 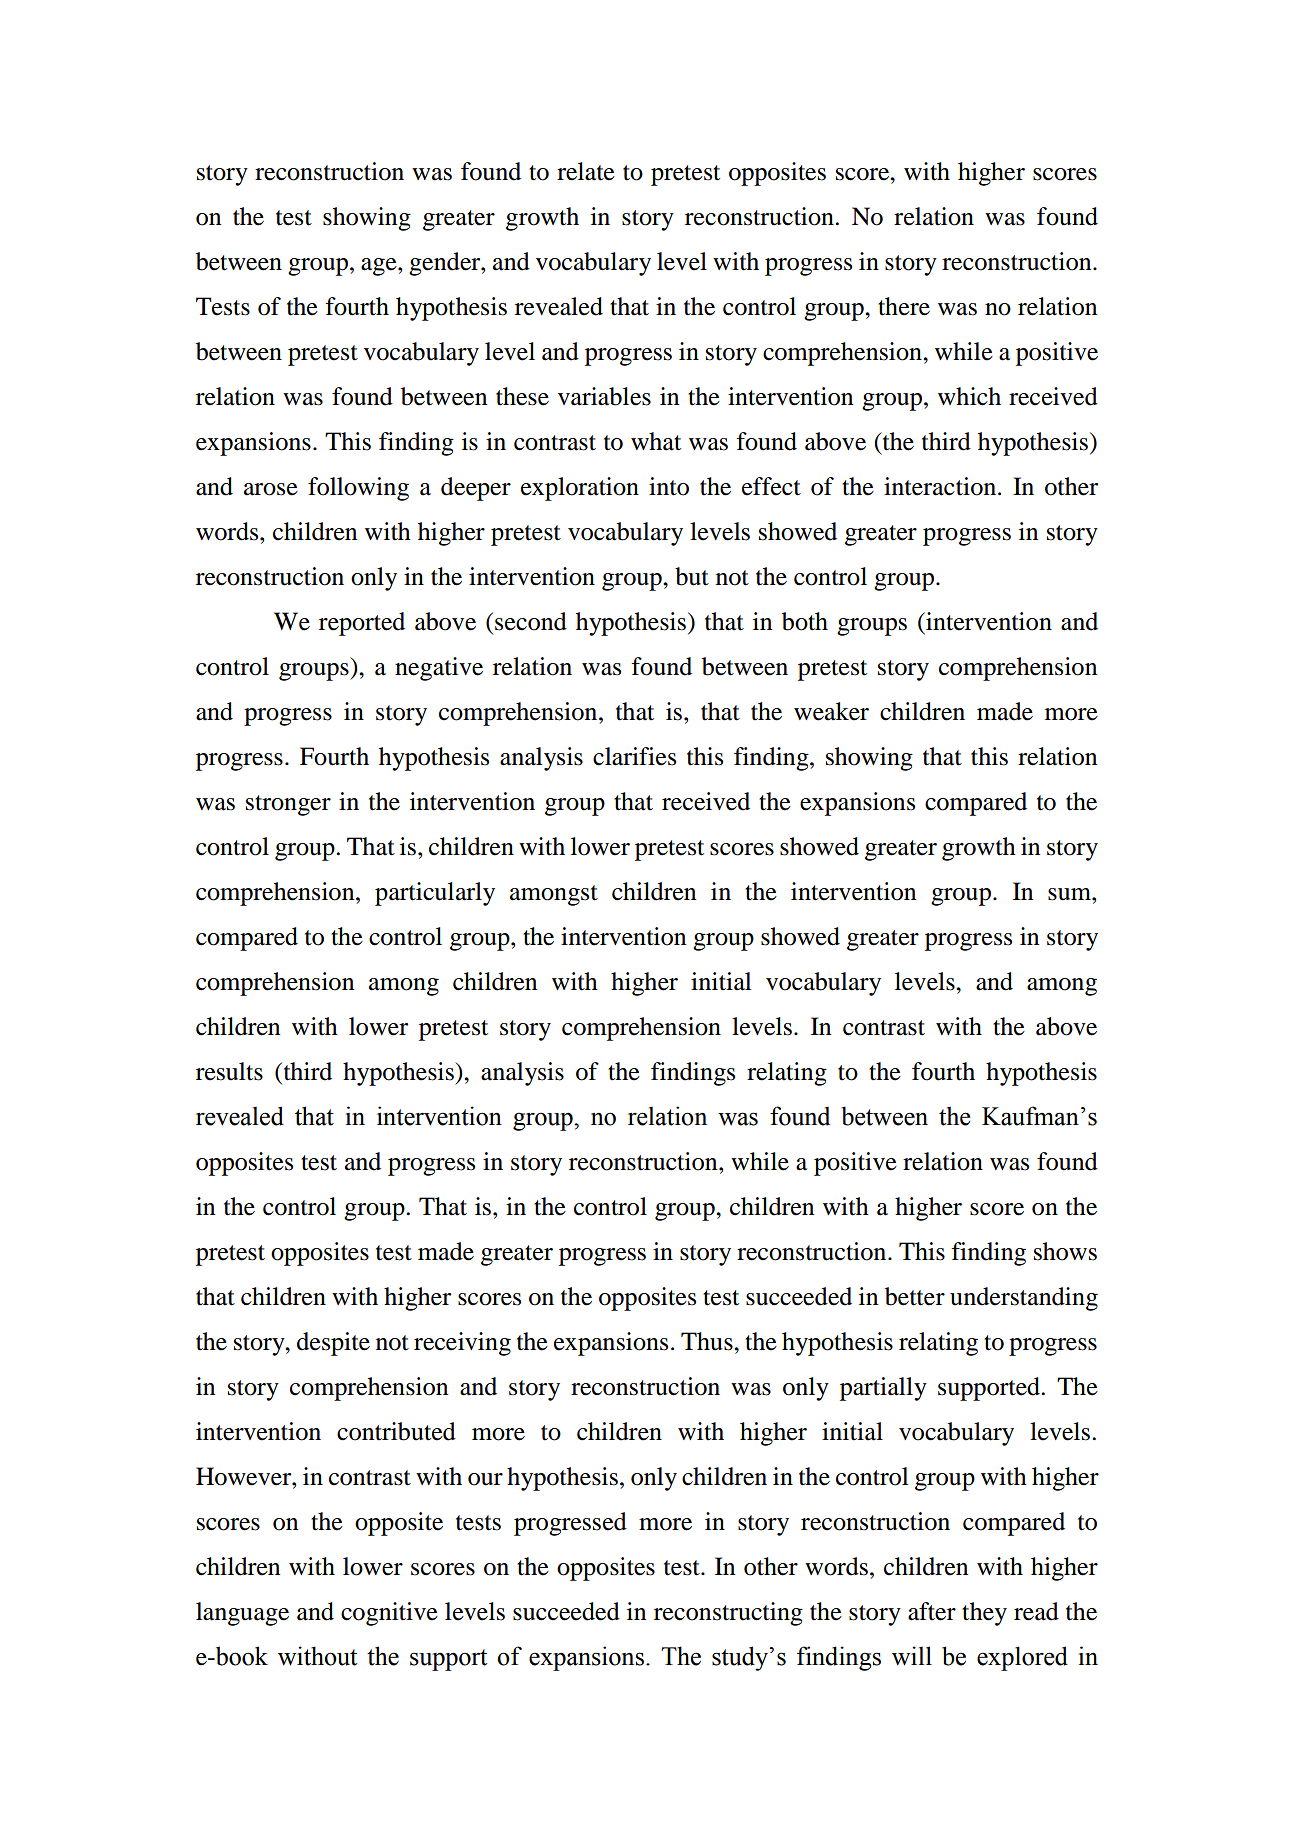 What do you see at coordinates (389, 1614) in the image?
I see `cognitive` at bounding box center [389, 1614].
